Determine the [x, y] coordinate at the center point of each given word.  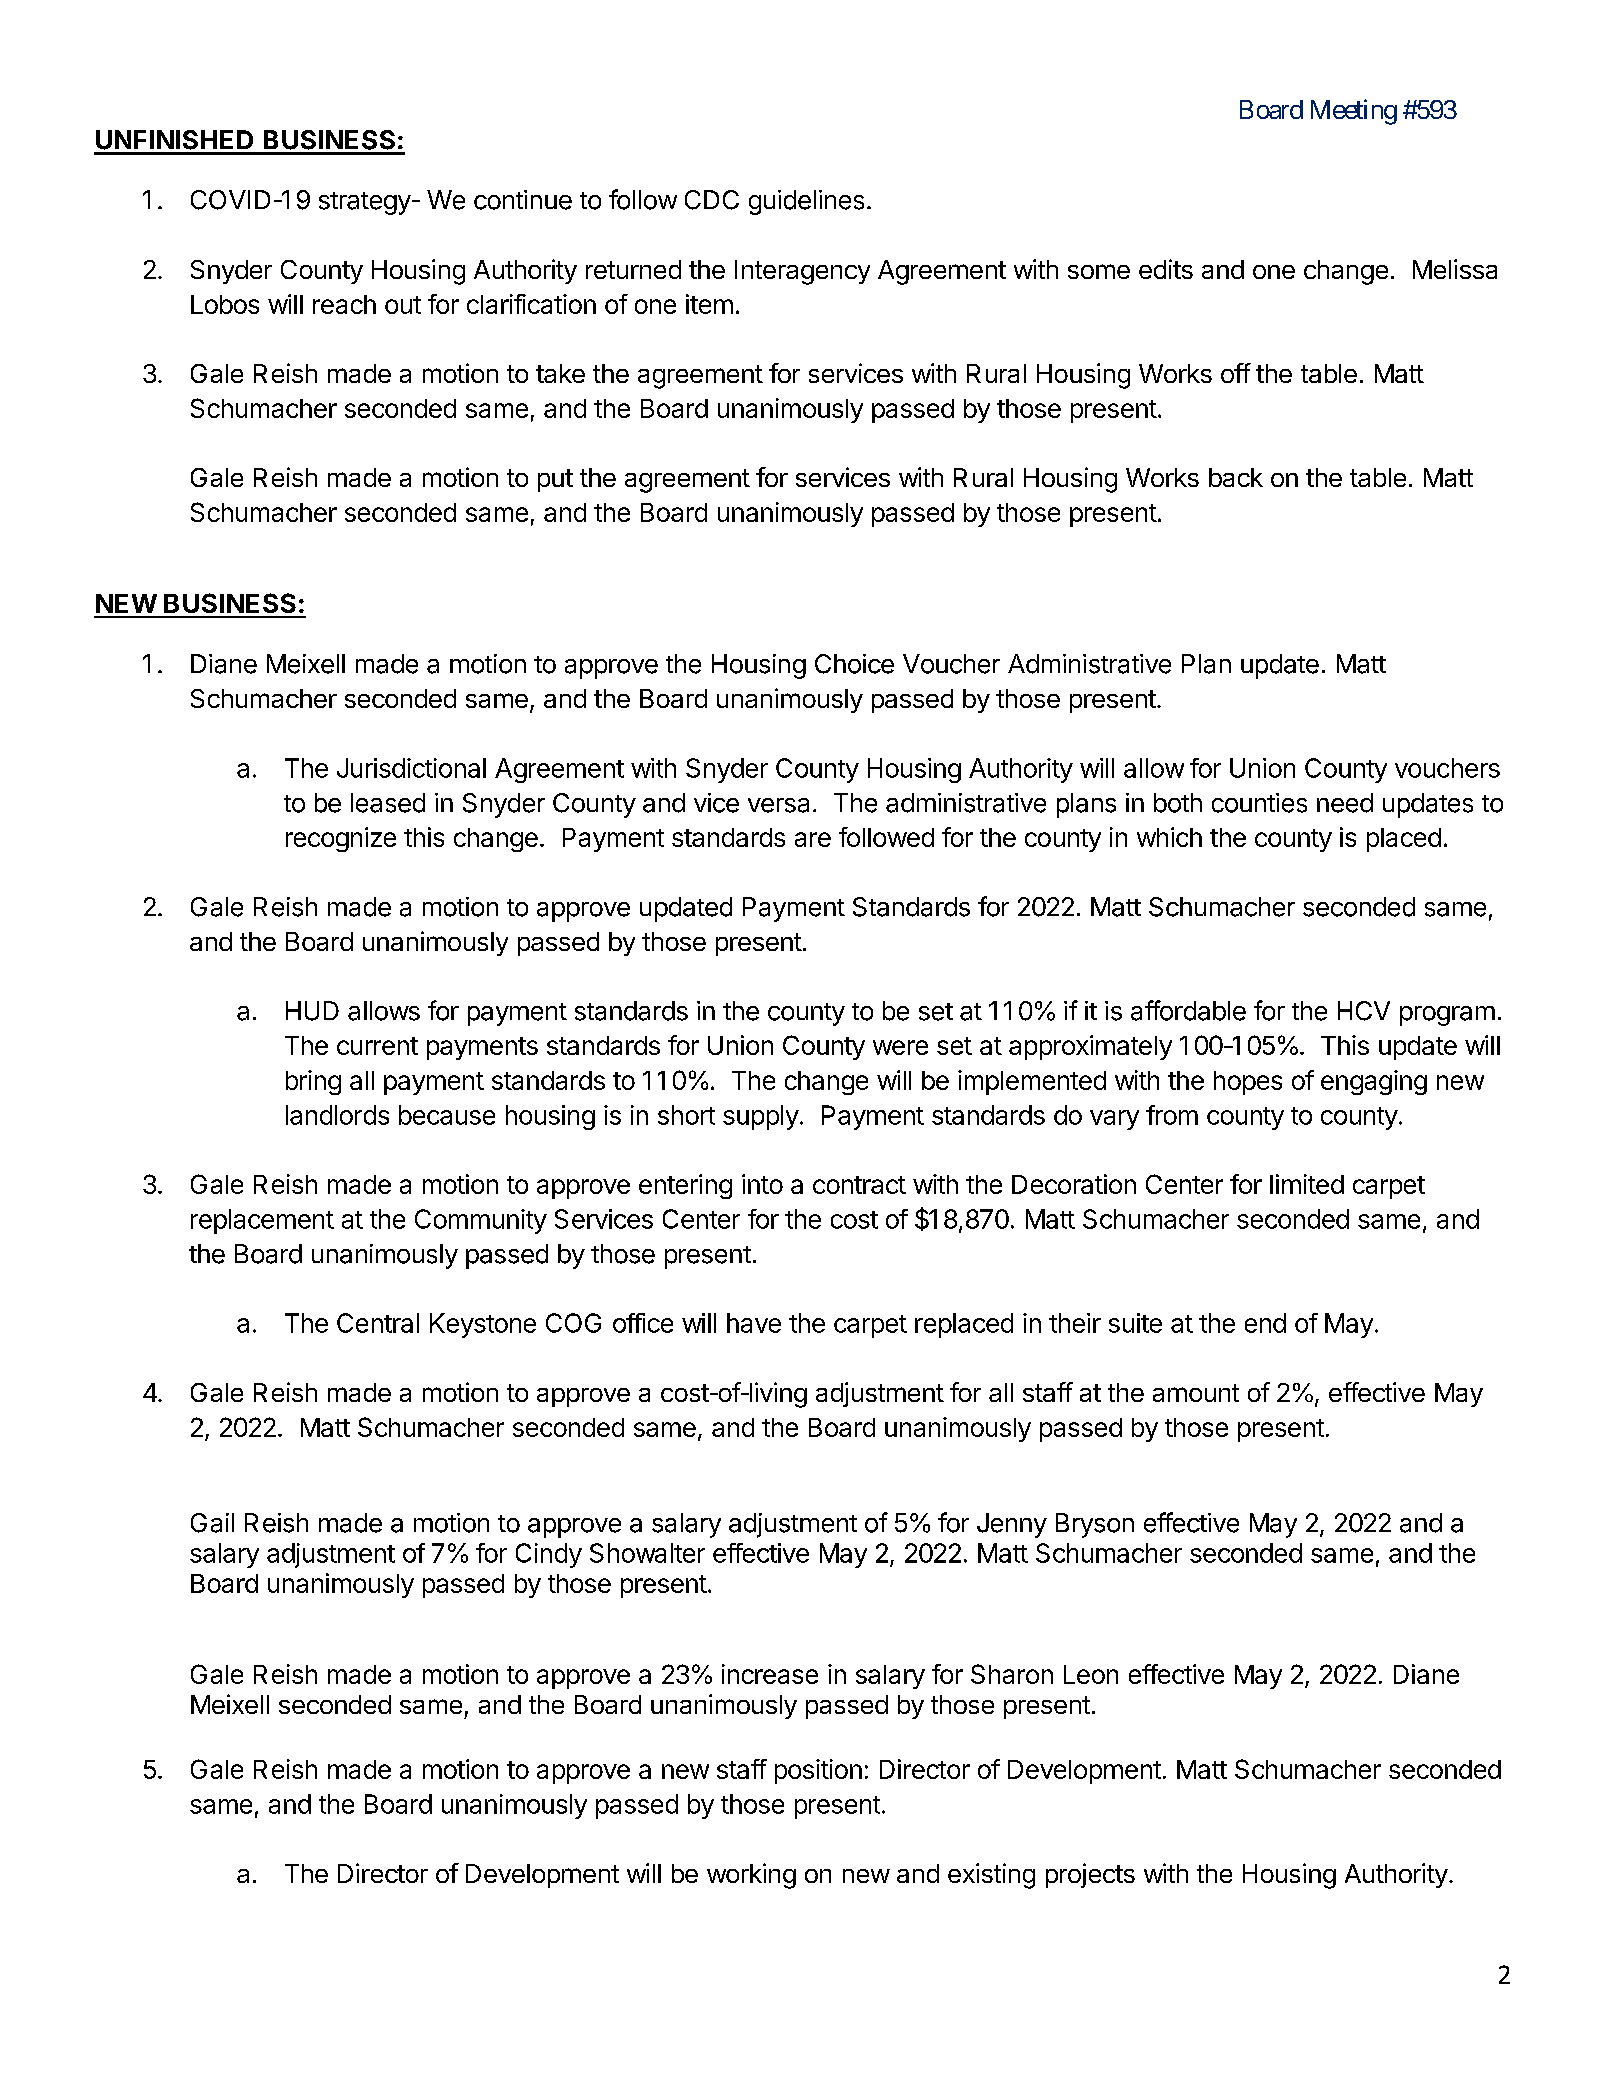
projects [1090, 1875]
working [751, 1876]
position [818, 1771]
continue [523, 200]
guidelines [806, 202]
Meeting [1354, 112]
